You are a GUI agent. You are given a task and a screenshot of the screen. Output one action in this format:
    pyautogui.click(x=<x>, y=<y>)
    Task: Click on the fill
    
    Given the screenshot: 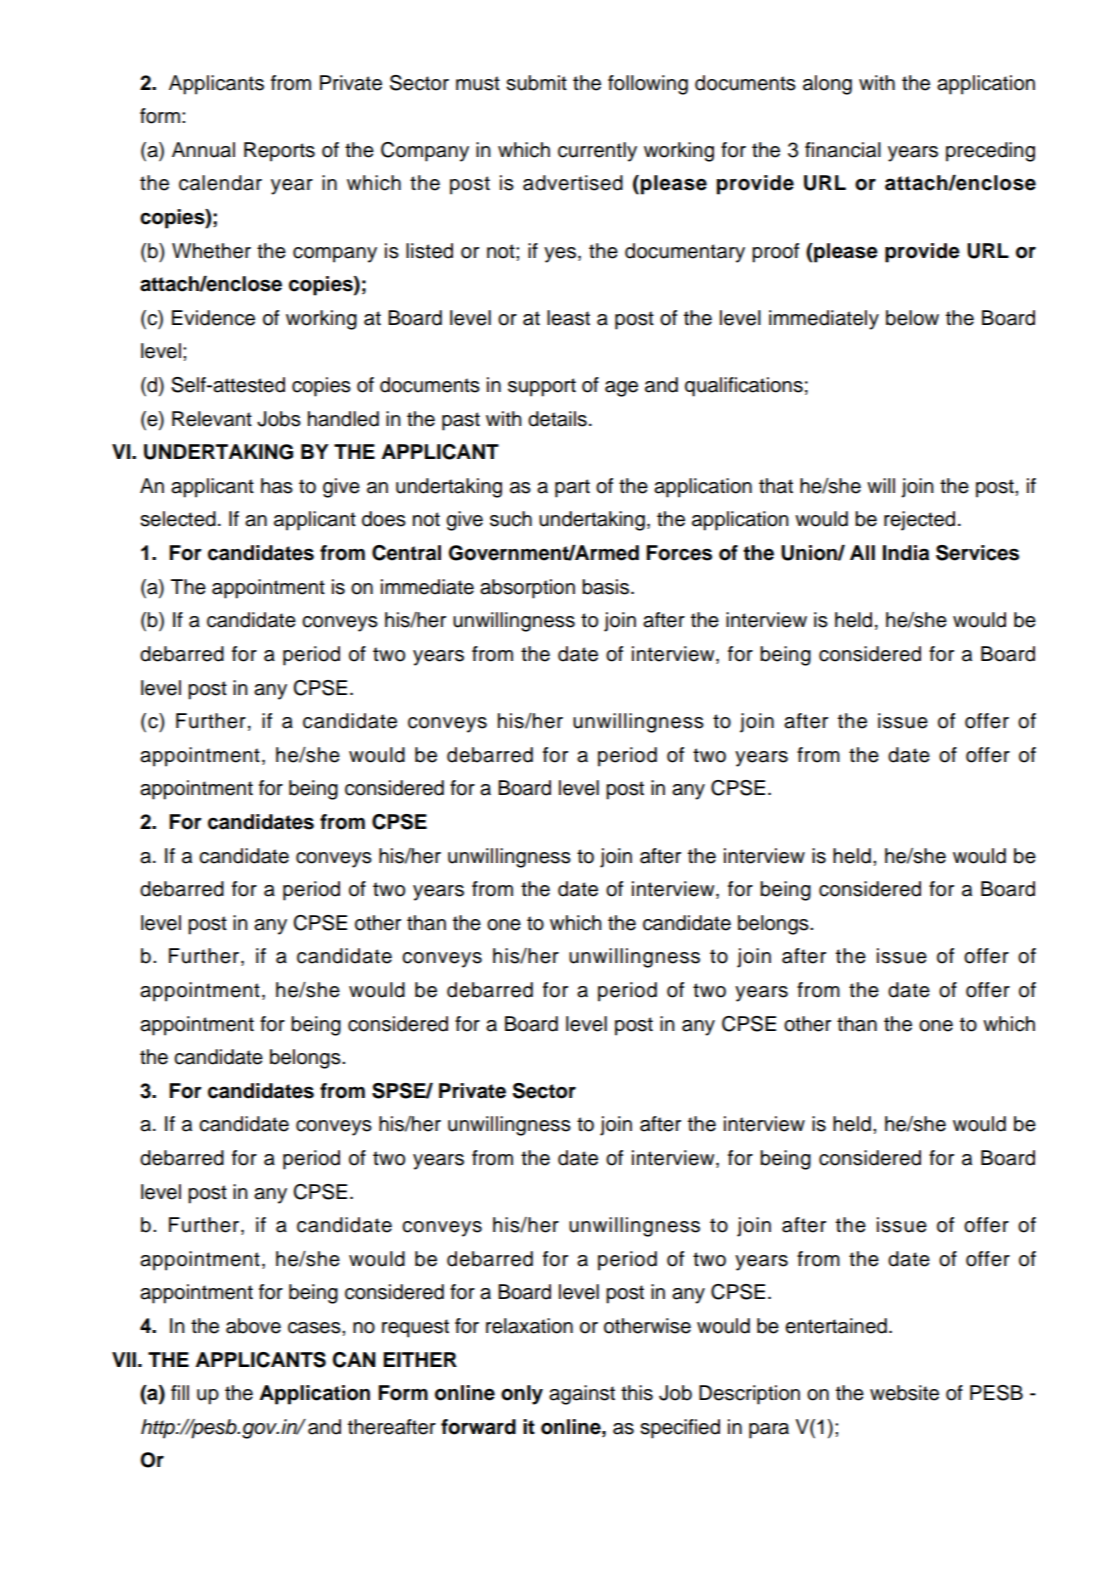 What is the action you would take?
    pyautogui.click(x=180, y=1392)
